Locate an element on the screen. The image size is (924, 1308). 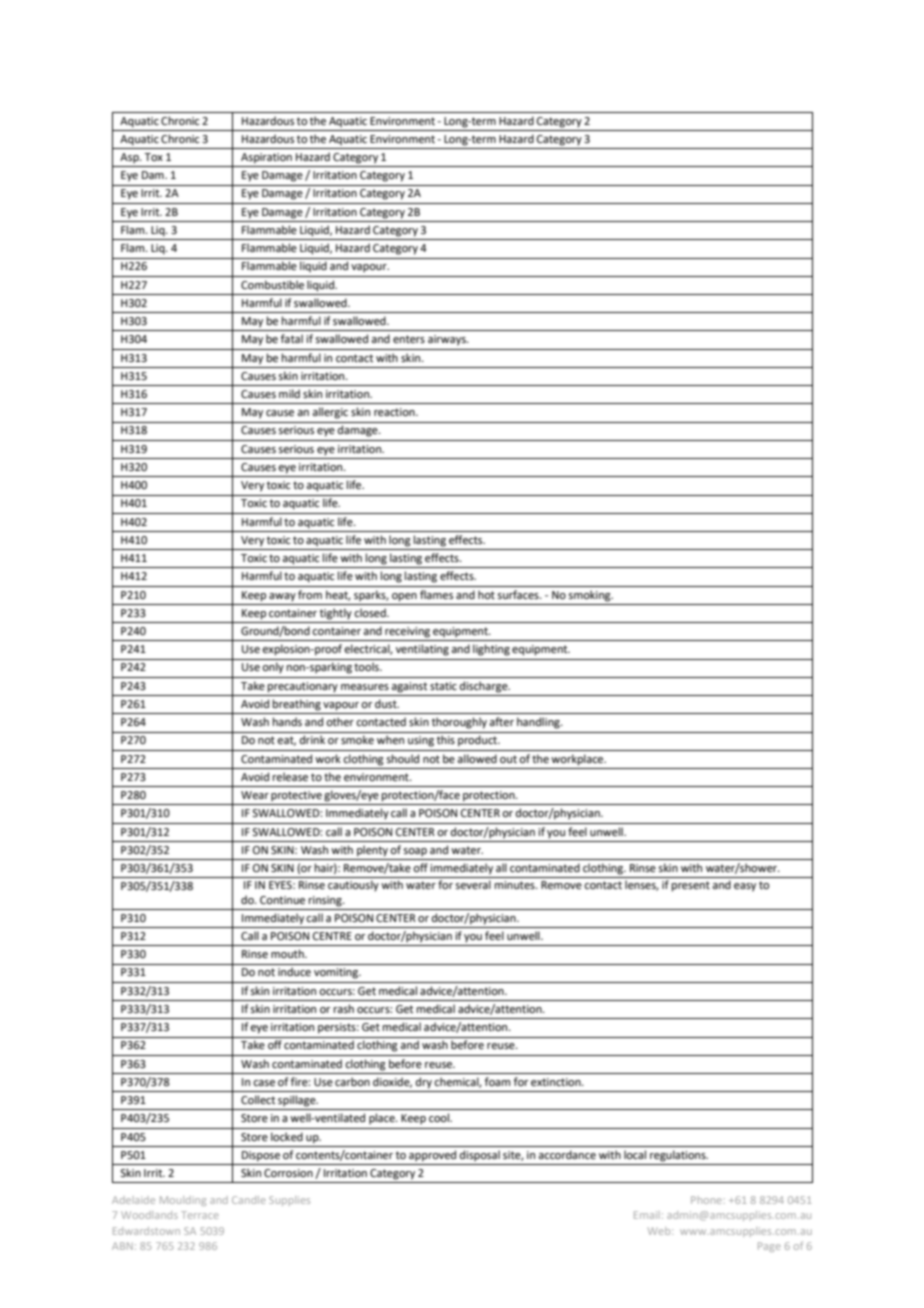
minutes is located at coordinates (516, 885).
